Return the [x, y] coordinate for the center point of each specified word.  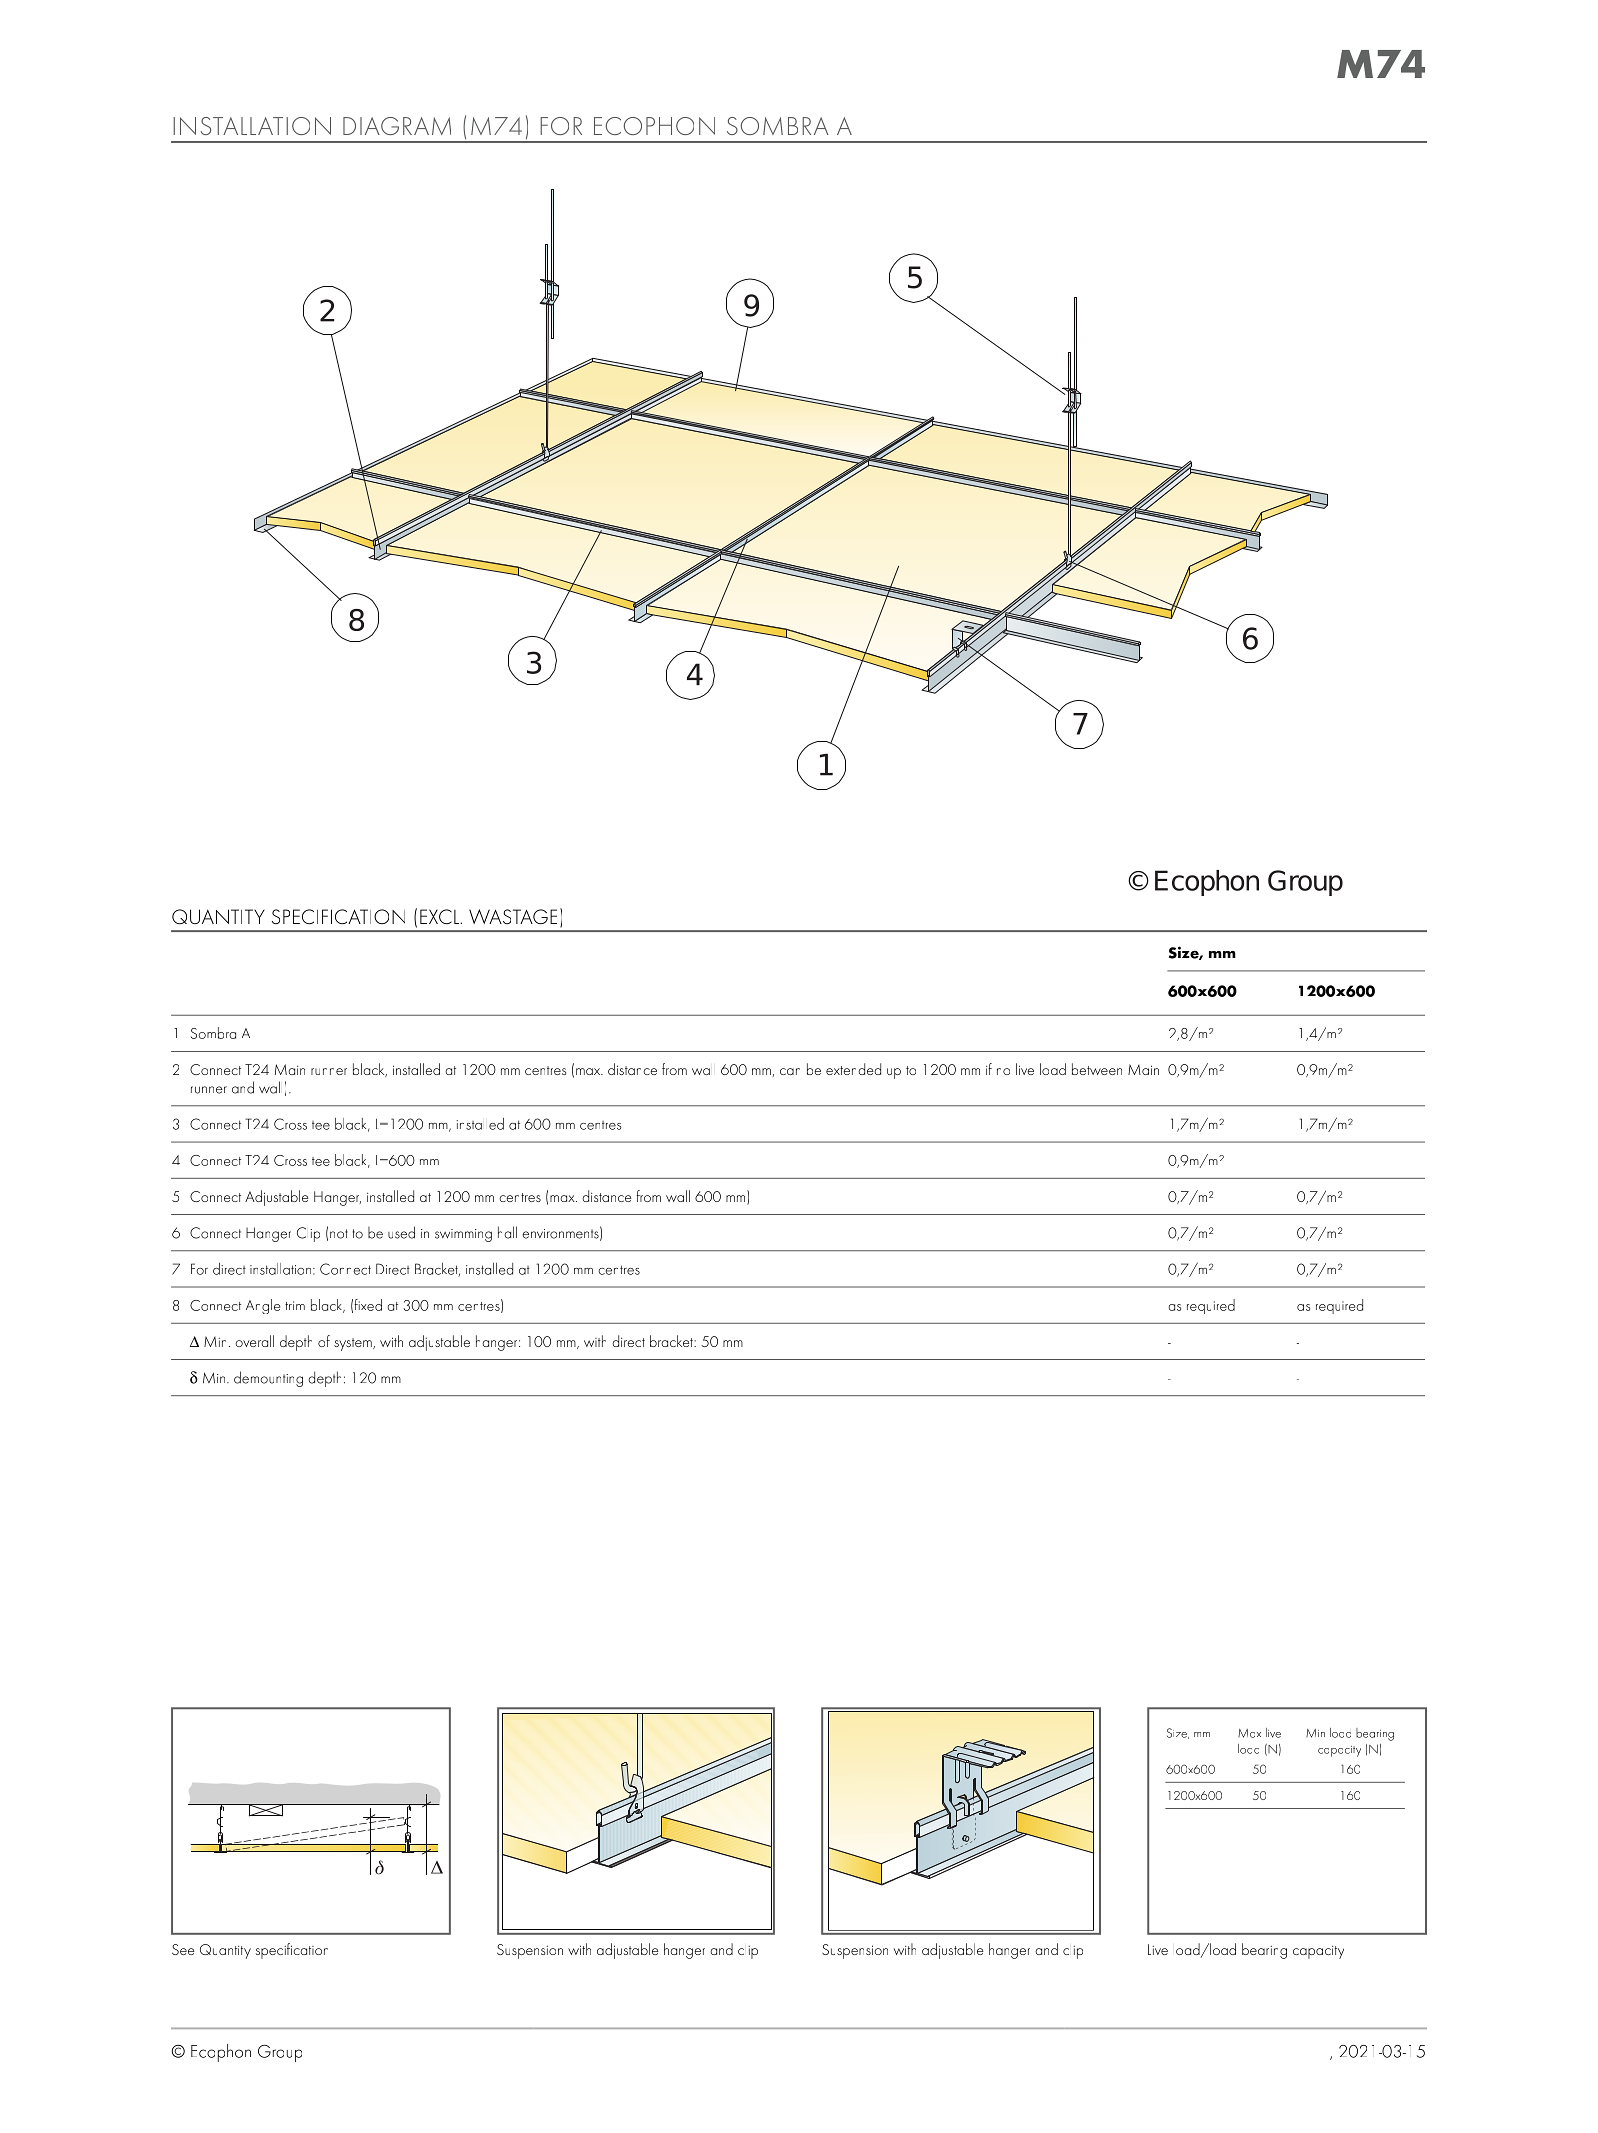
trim [295, 1305]
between [1097, 1069]
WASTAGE [513, 917]
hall [507, 1232]
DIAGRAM [397, 126]
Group [280, 2053]
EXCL [441, 917]
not [339, 1234]
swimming [463, 1235]
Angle [263, 1306]
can [790, 1071]
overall [254, 1341]
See [183, 1949]
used [401, 1232]
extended [853, 1069]
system [354, 1344]
